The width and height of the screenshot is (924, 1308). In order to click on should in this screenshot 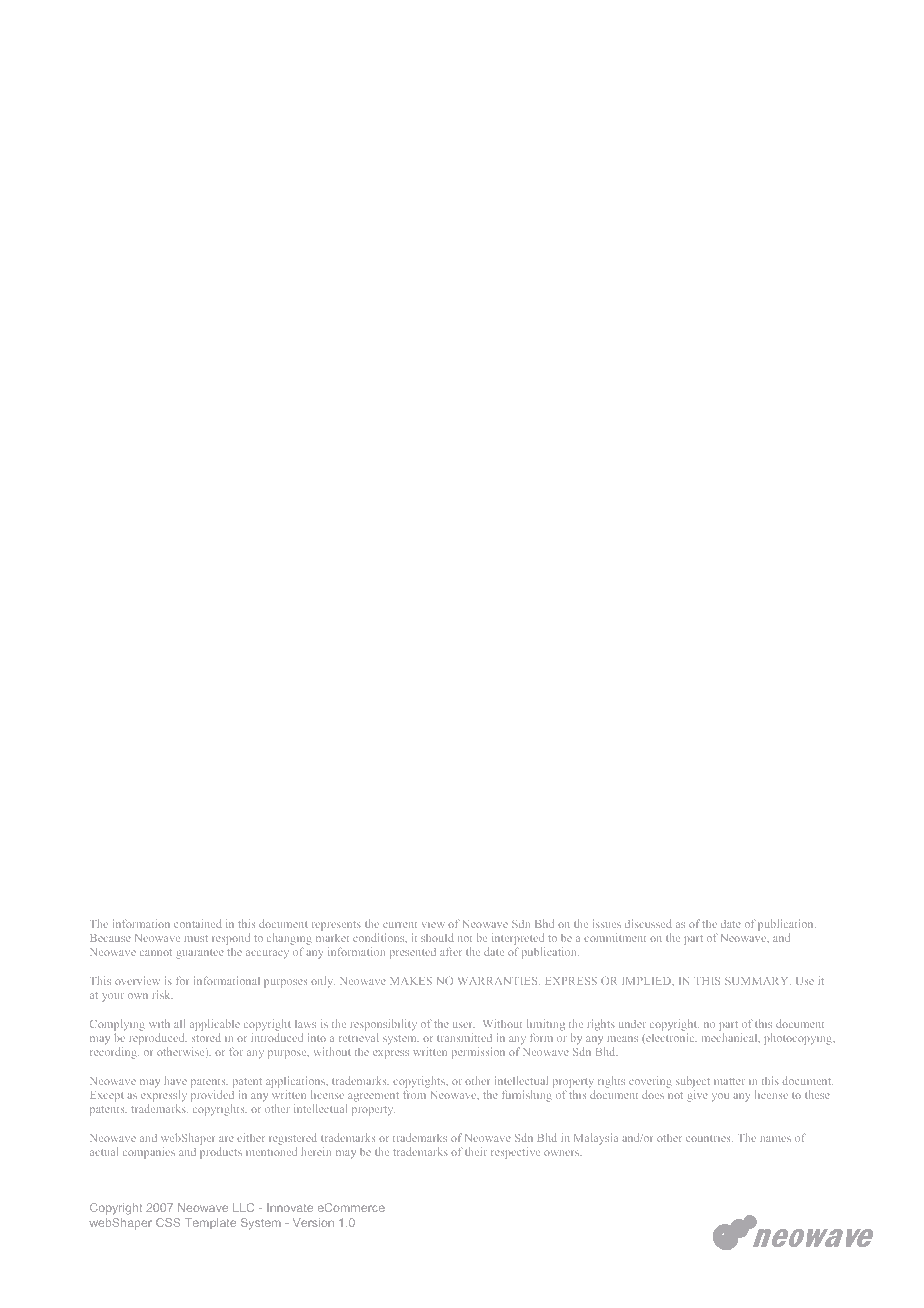, I will do `click(437, 937)`.
